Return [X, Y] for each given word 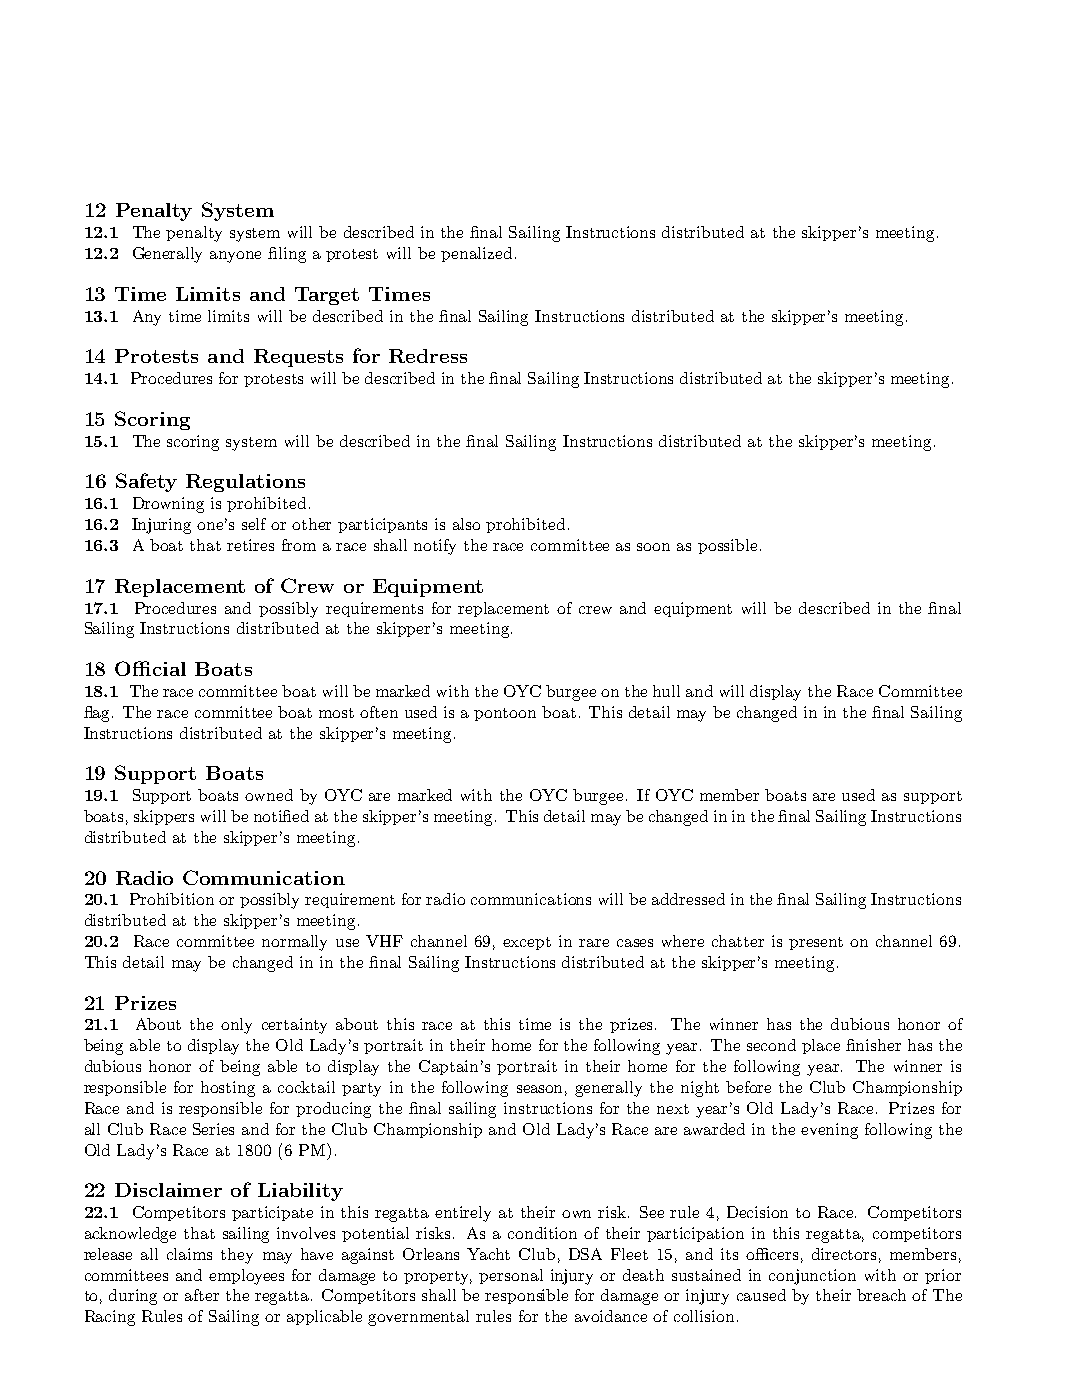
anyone [235, 257]
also [466, 524]
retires [250, 545]
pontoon [505, 714]
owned [269, 795]
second [771, 1045]
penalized [476, 254]
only [236, 1026]
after [202, 1295]
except [527, 943]
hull [666, 691]
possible [727, 546]
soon [653, 547]
